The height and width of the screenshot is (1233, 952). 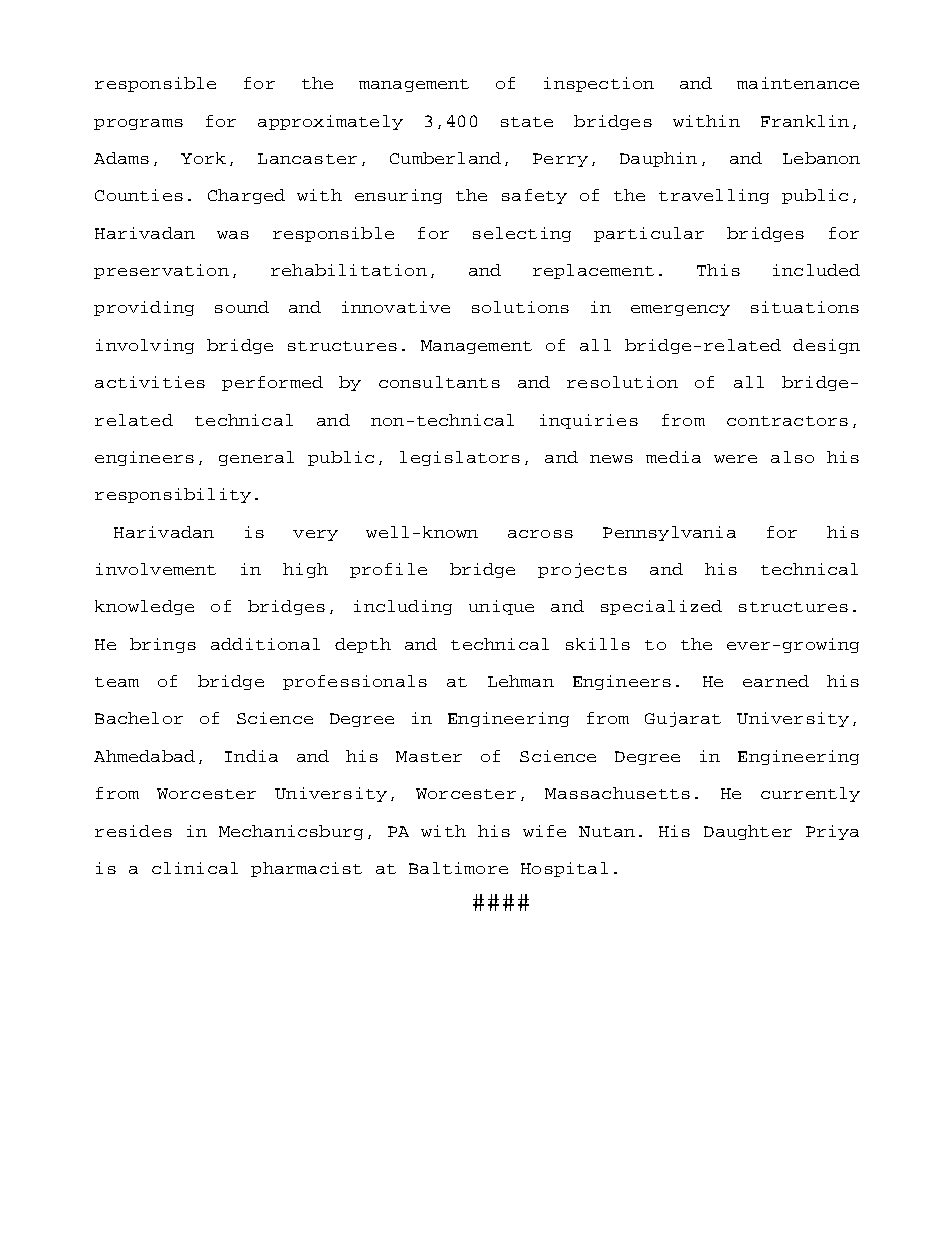 What do you see at coordinates (527, 122) in the screenshot?
I see `state` at bounding box center [527, 122].
